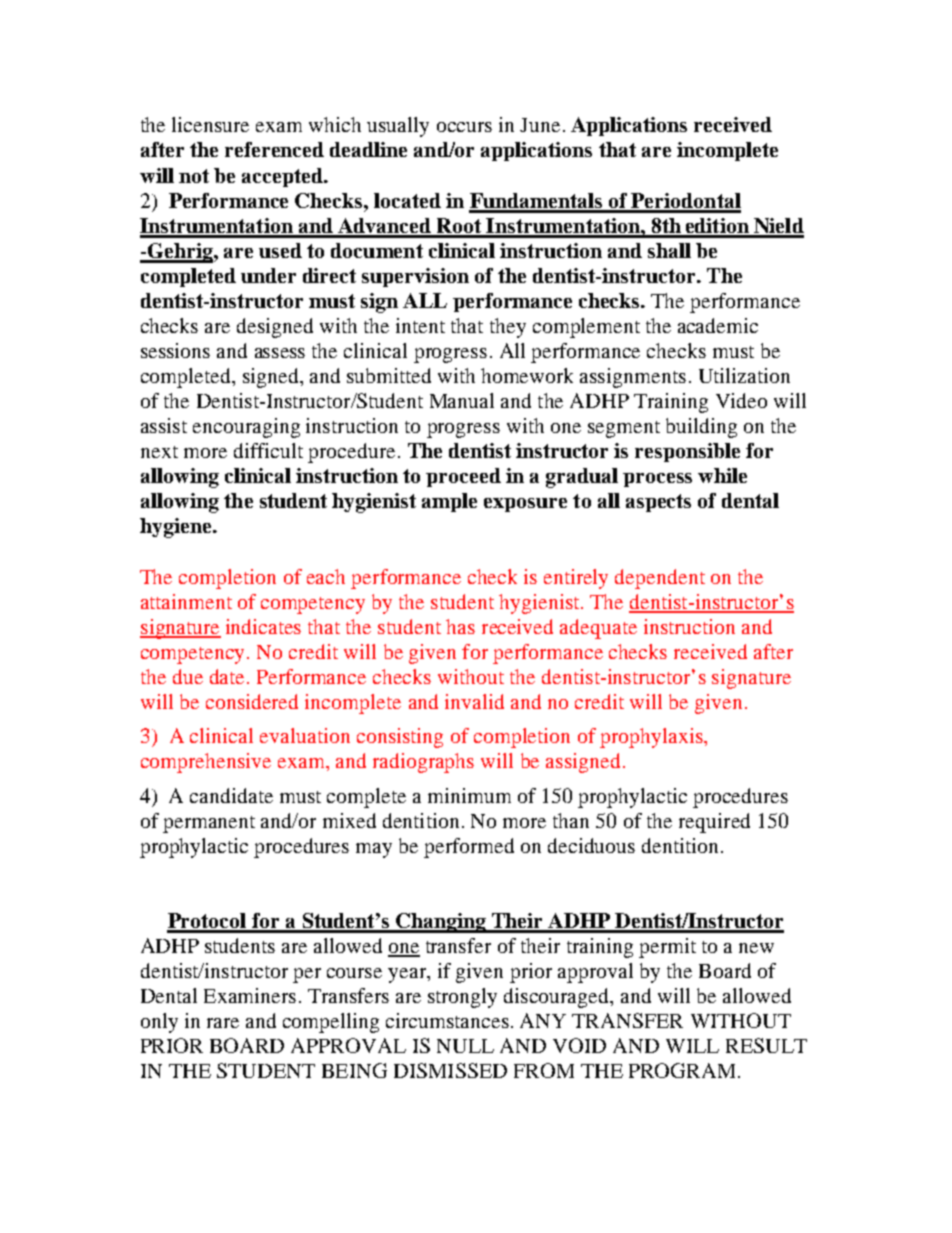  Describe the element at coordinates (682, 1070) in the screenshot. I see `PROGRAM` at that location.
